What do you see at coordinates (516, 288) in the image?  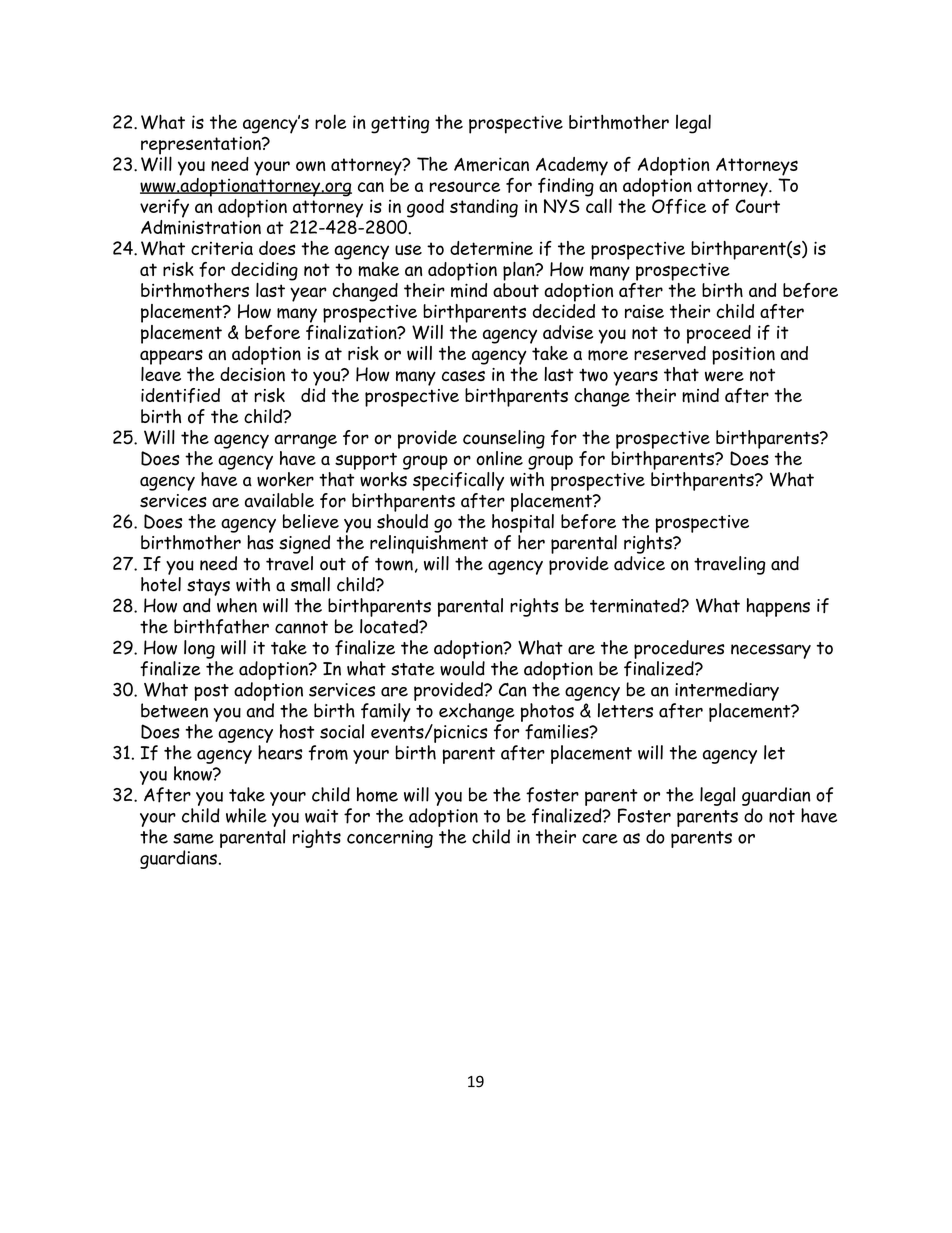 I see `about` at bounding box center [516, 288].
